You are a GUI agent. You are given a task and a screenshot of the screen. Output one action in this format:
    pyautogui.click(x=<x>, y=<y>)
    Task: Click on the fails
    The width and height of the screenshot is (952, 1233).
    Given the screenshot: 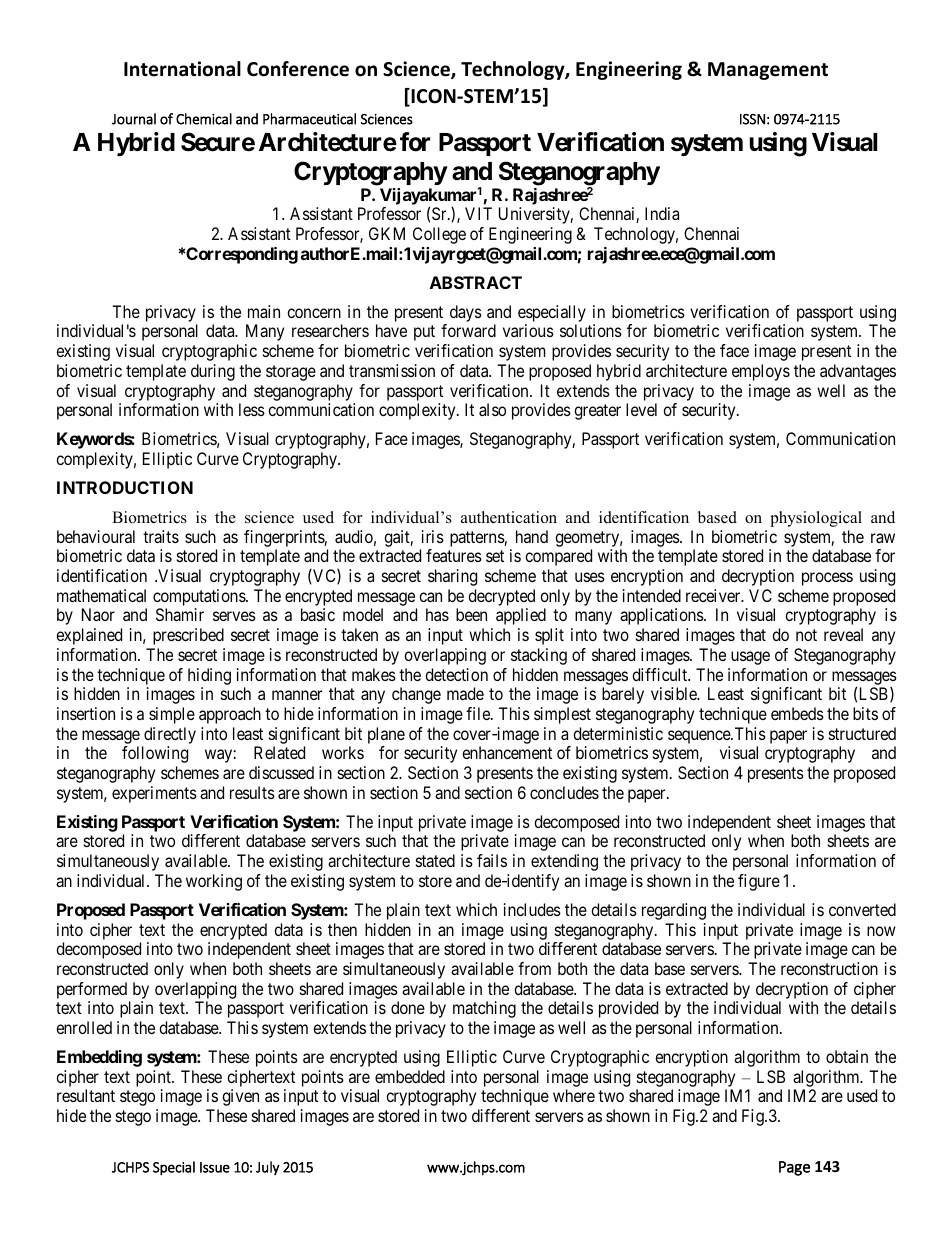 What is the action you would take?
    pyautogui.click(x=492, y=860)
